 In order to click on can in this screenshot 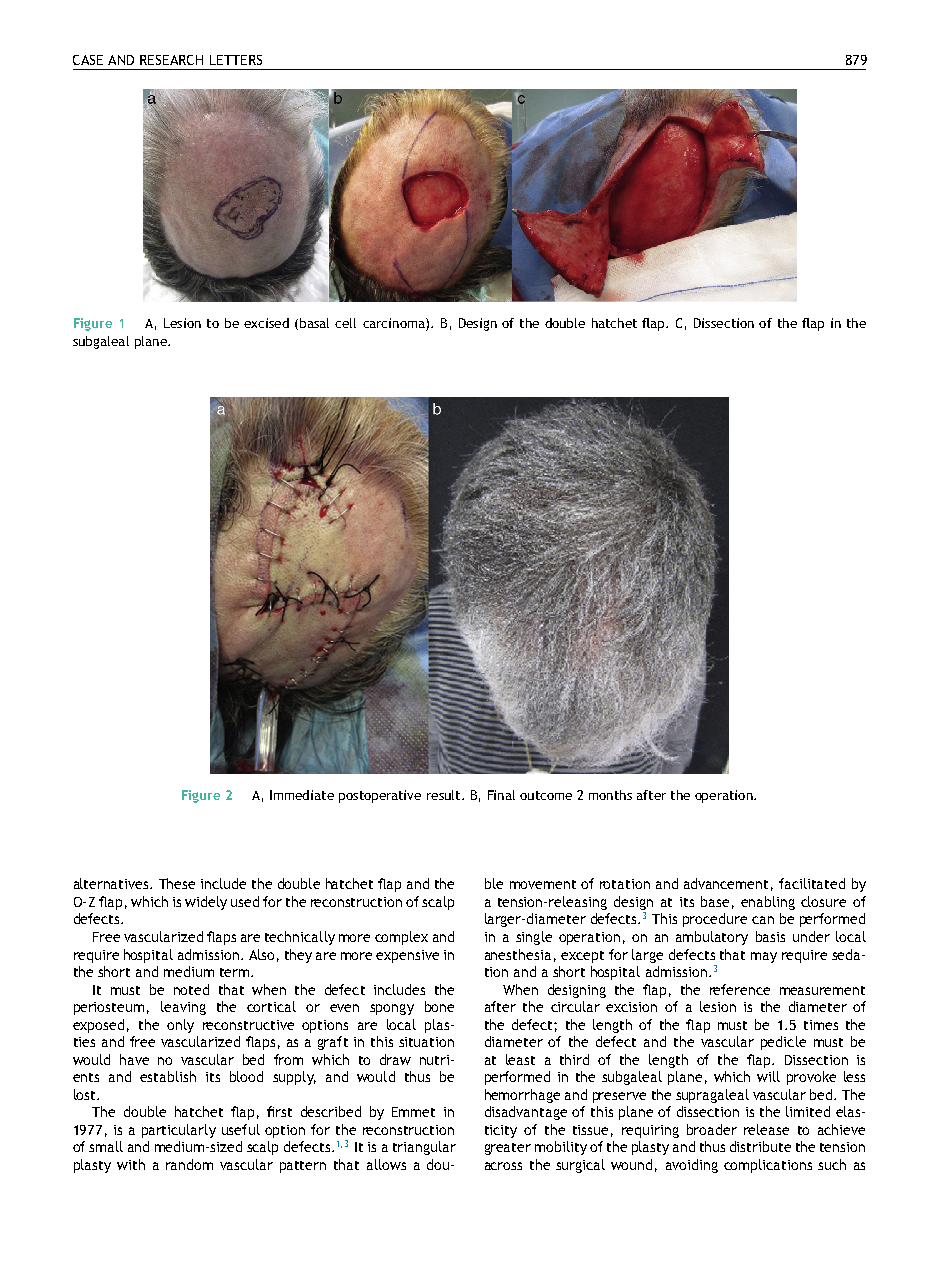, I will do `click(763, 920)`.
